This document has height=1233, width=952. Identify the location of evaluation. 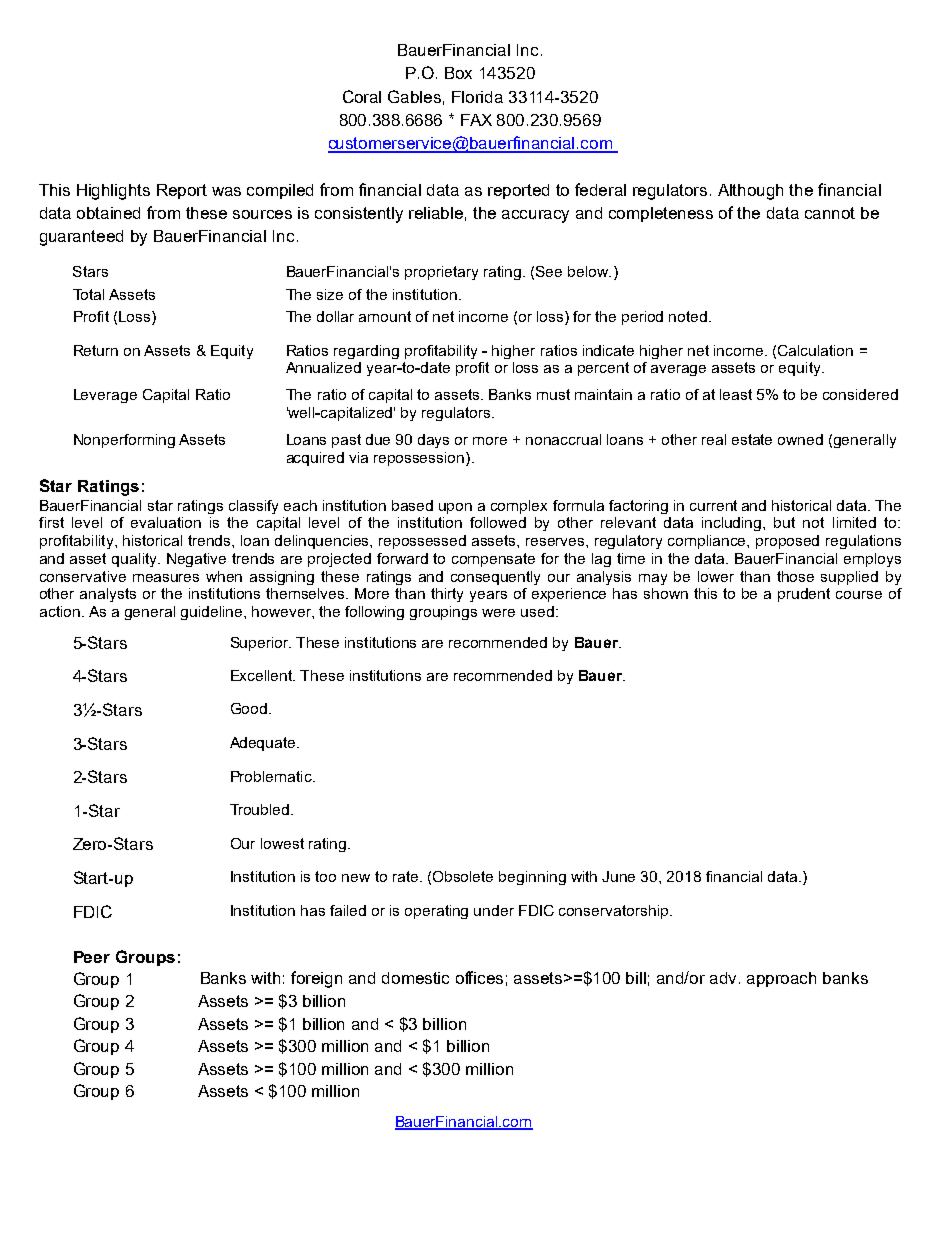
(166, 522).
